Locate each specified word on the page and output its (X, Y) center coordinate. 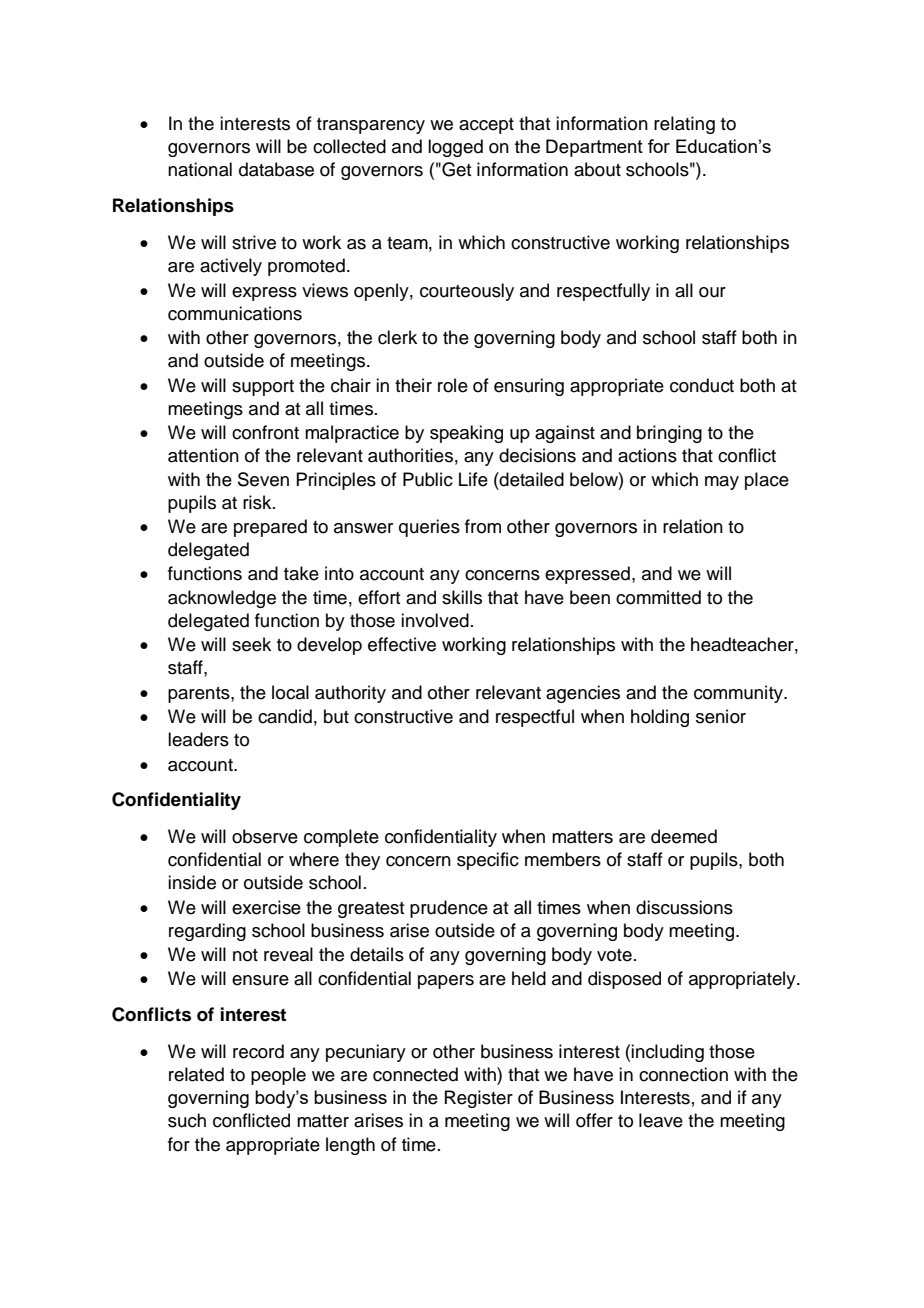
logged (455, 148)
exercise (266, 907)
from (483, 526)
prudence (449, 909)
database (276, 169)
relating (684, 125)
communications (235, 313)
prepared (270, 528)
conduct (702, 385)
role (453, 385)
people (278, 1076)
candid (285, 716)
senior (721, 716)
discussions (684, 907)
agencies (583, 694)
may (722, 483)
